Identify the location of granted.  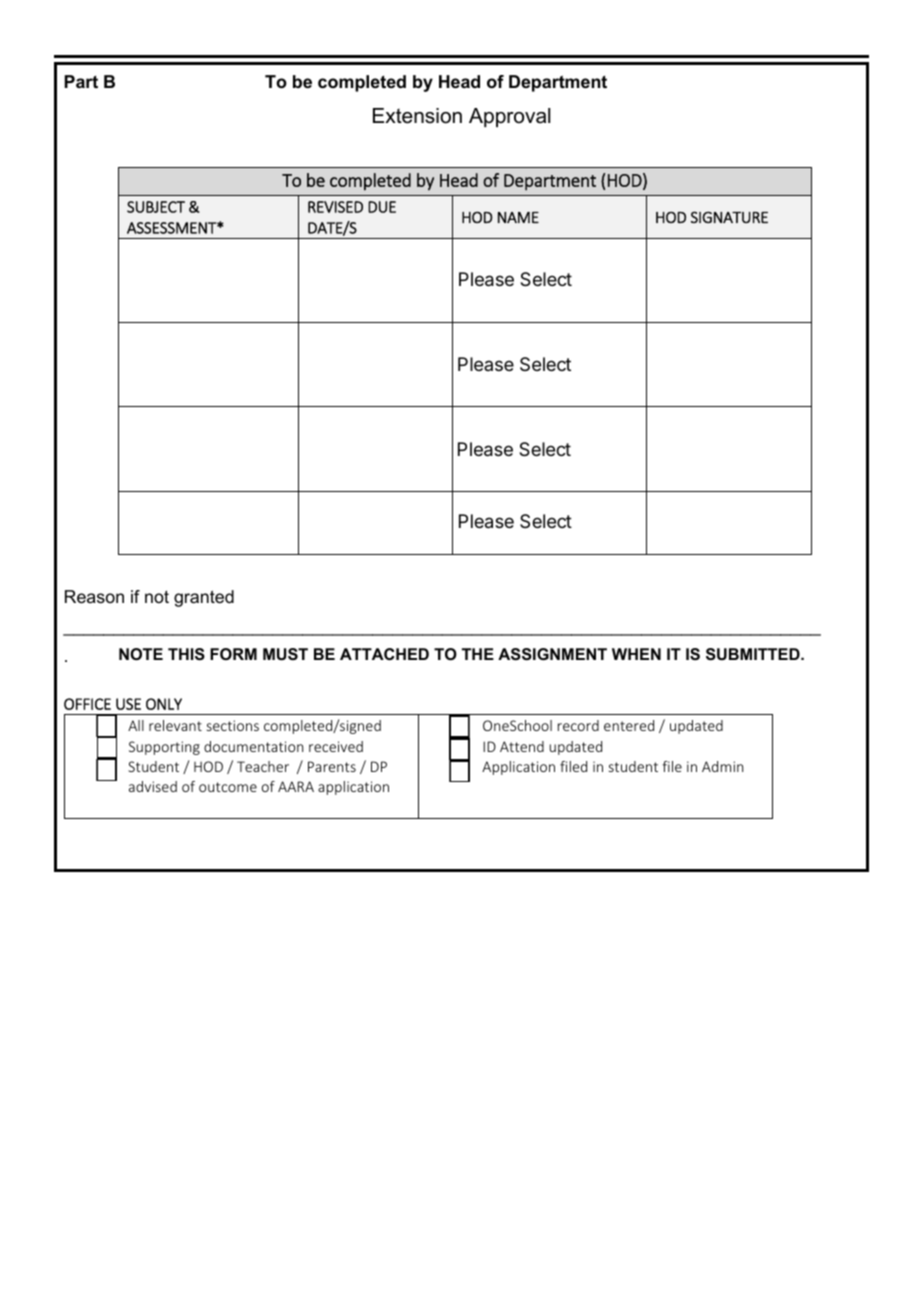
(204, 598).
